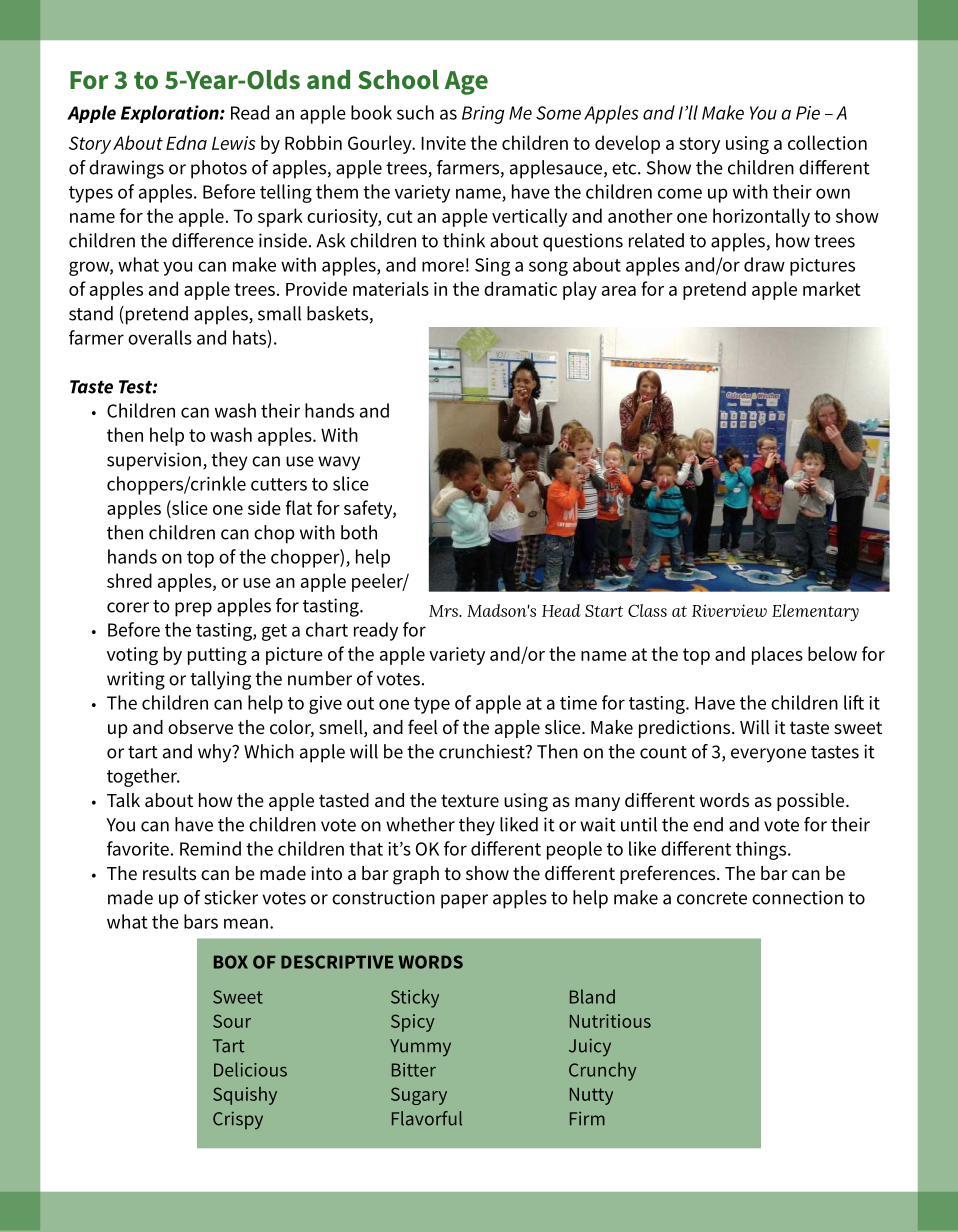 The height and width of the screenshot is (1232, 958). What do you see at coordinates (520, 288) in the screenshot?
I see `dramatic` at bounding box center [520, 288].
